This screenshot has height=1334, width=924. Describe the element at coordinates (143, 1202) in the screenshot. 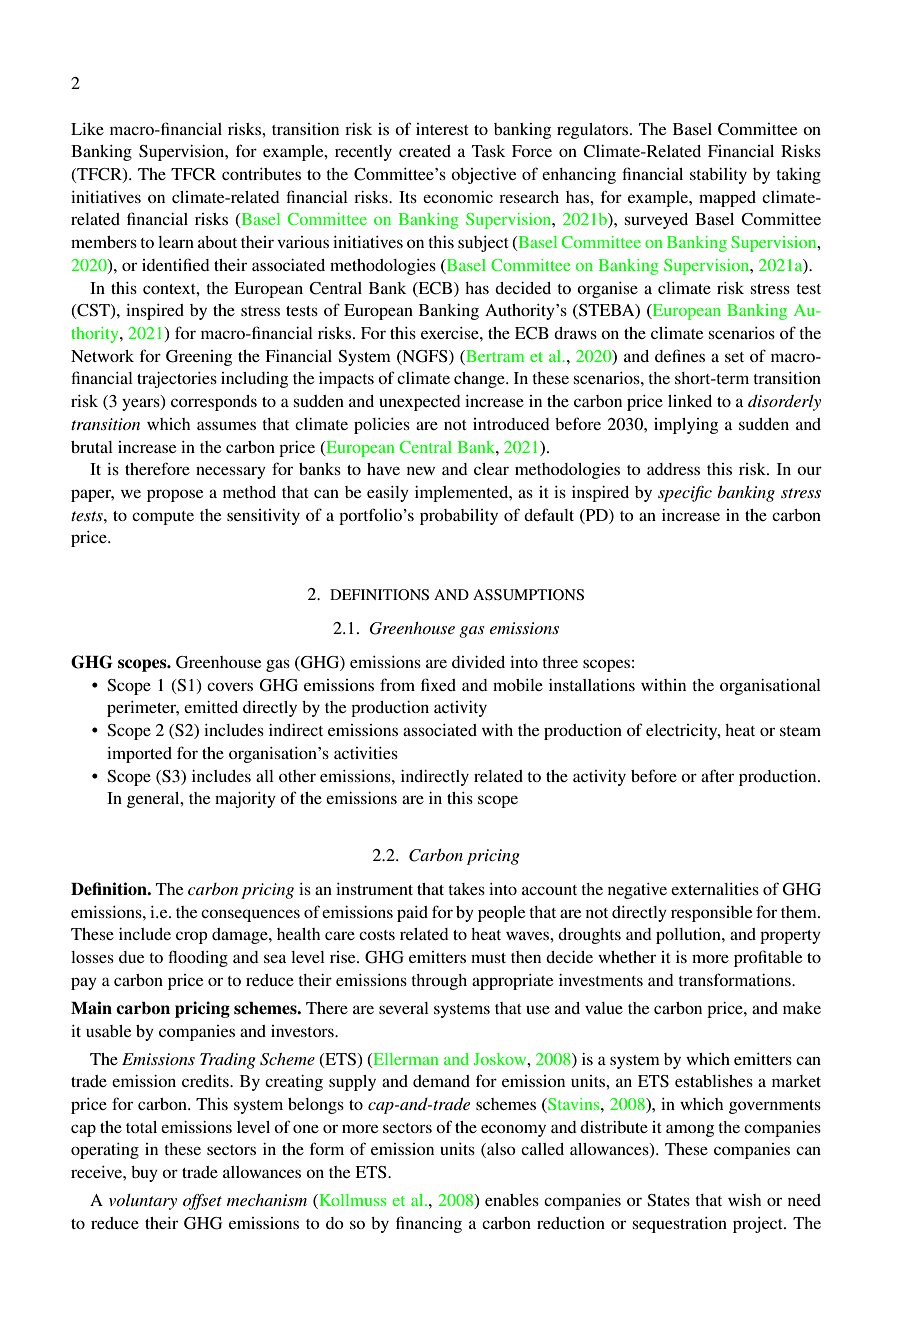

I see `voluntary` at that location.
